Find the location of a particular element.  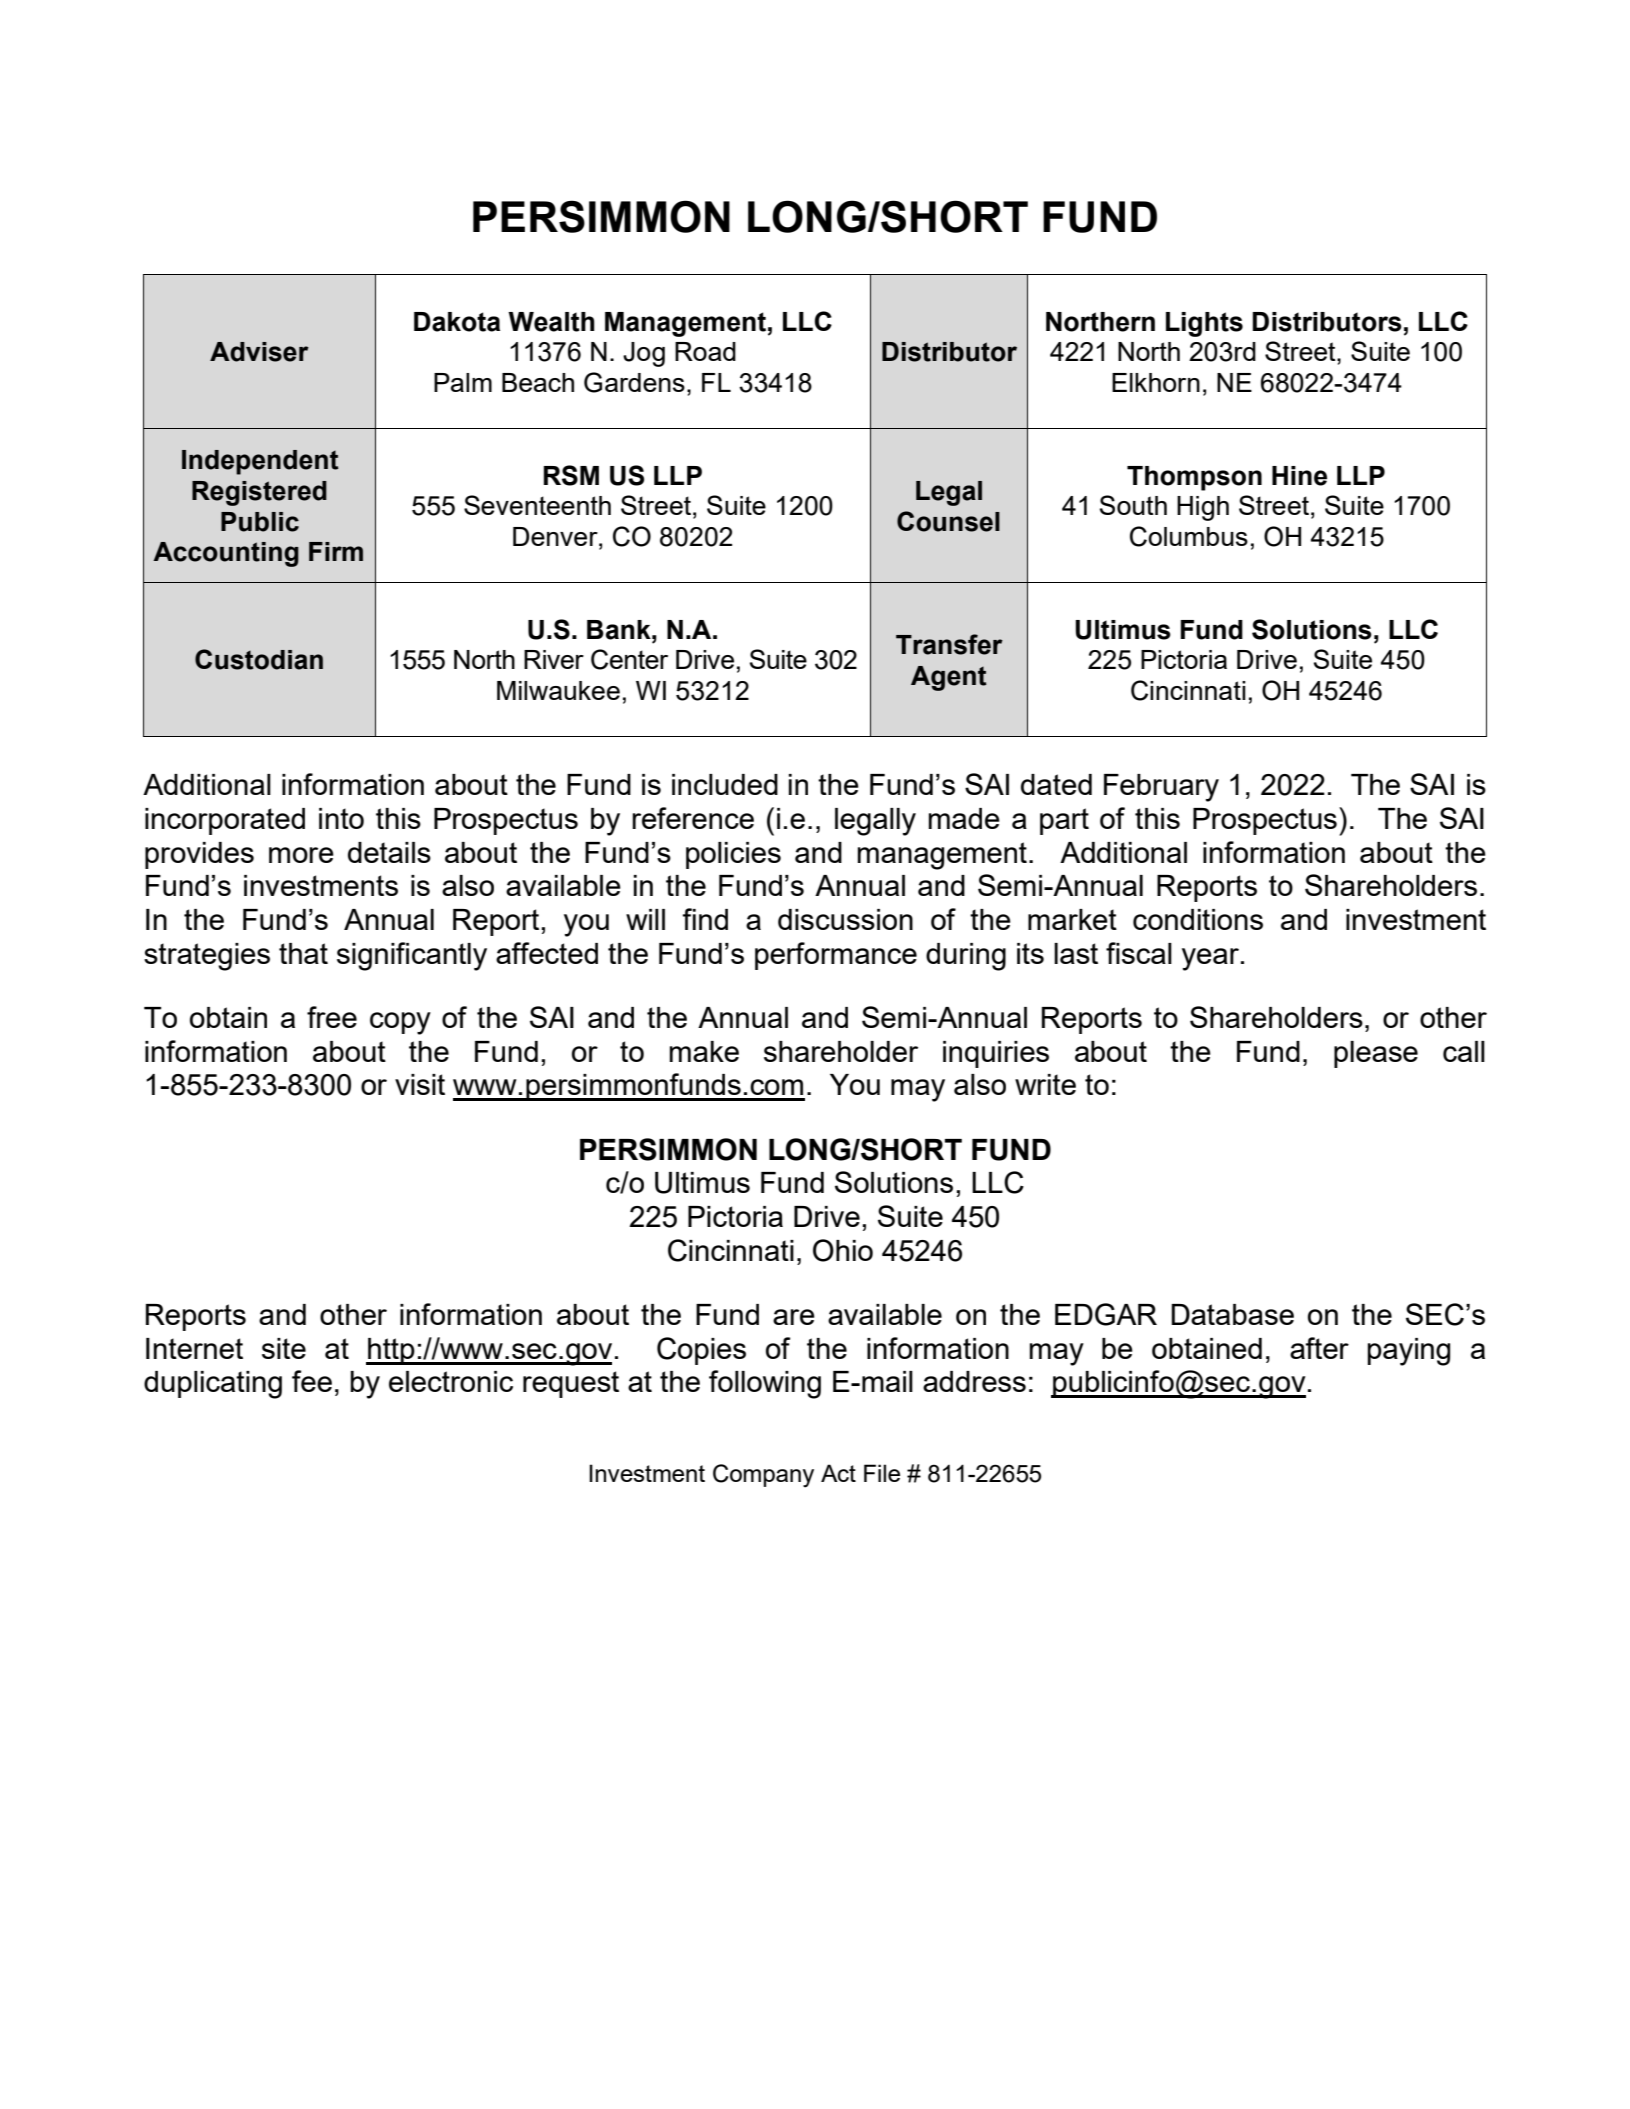

Adviser is located at coordinates (259, 352).
